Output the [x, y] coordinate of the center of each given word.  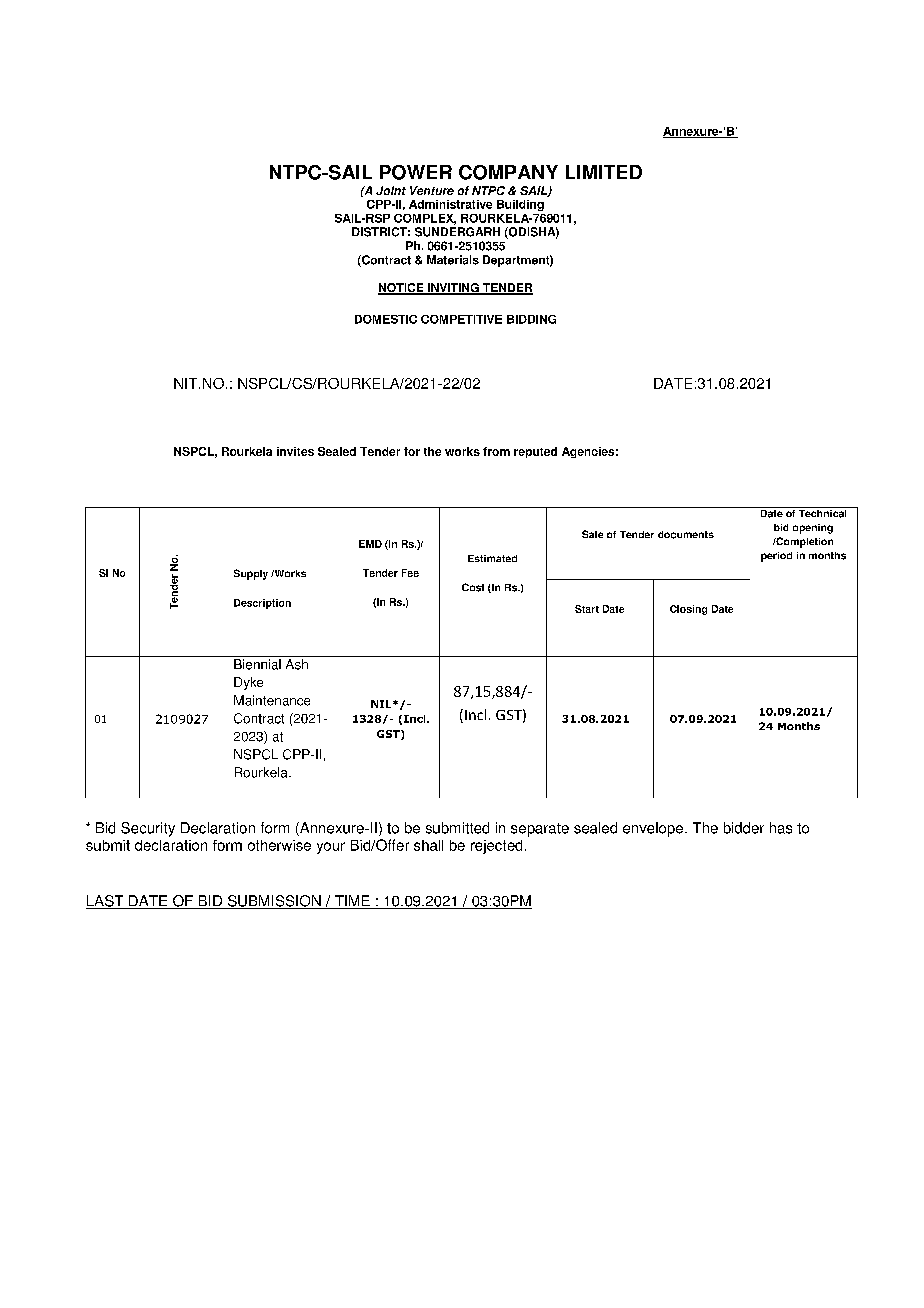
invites [295, 451]
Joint [391, 190]
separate [540, 830]
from [496, 451]
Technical [823, 512]
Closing [688, 610]
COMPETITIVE [461, 319]
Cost [473, 587]
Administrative [450, 204]
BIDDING [531, 319]
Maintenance [272, 700]
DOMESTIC [386, 319]
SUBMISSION [274, 902]
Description [262, 604]
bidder [744, 828]
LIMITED [604, 172]
